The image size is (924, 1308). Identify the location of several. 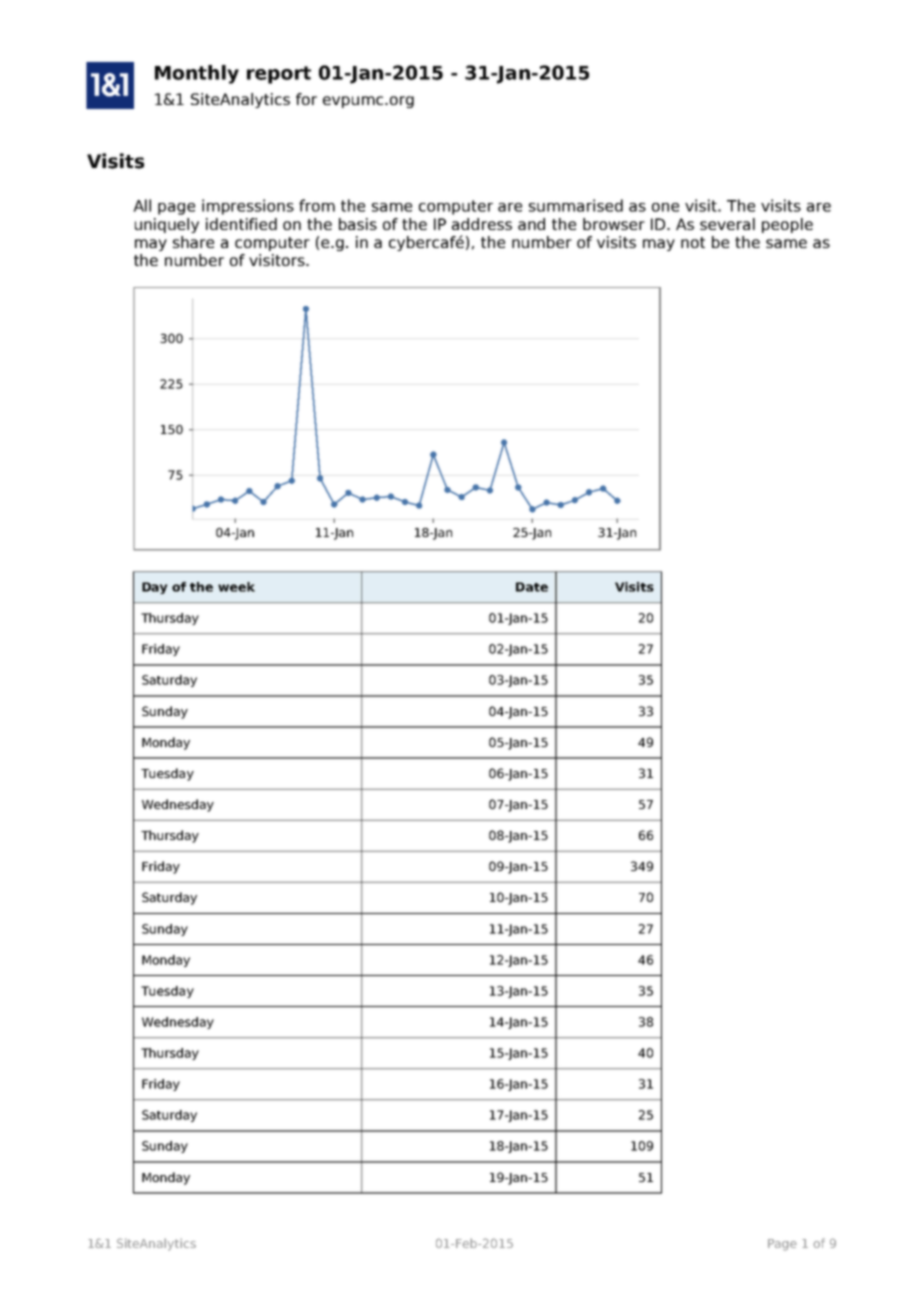
(727, 224).
